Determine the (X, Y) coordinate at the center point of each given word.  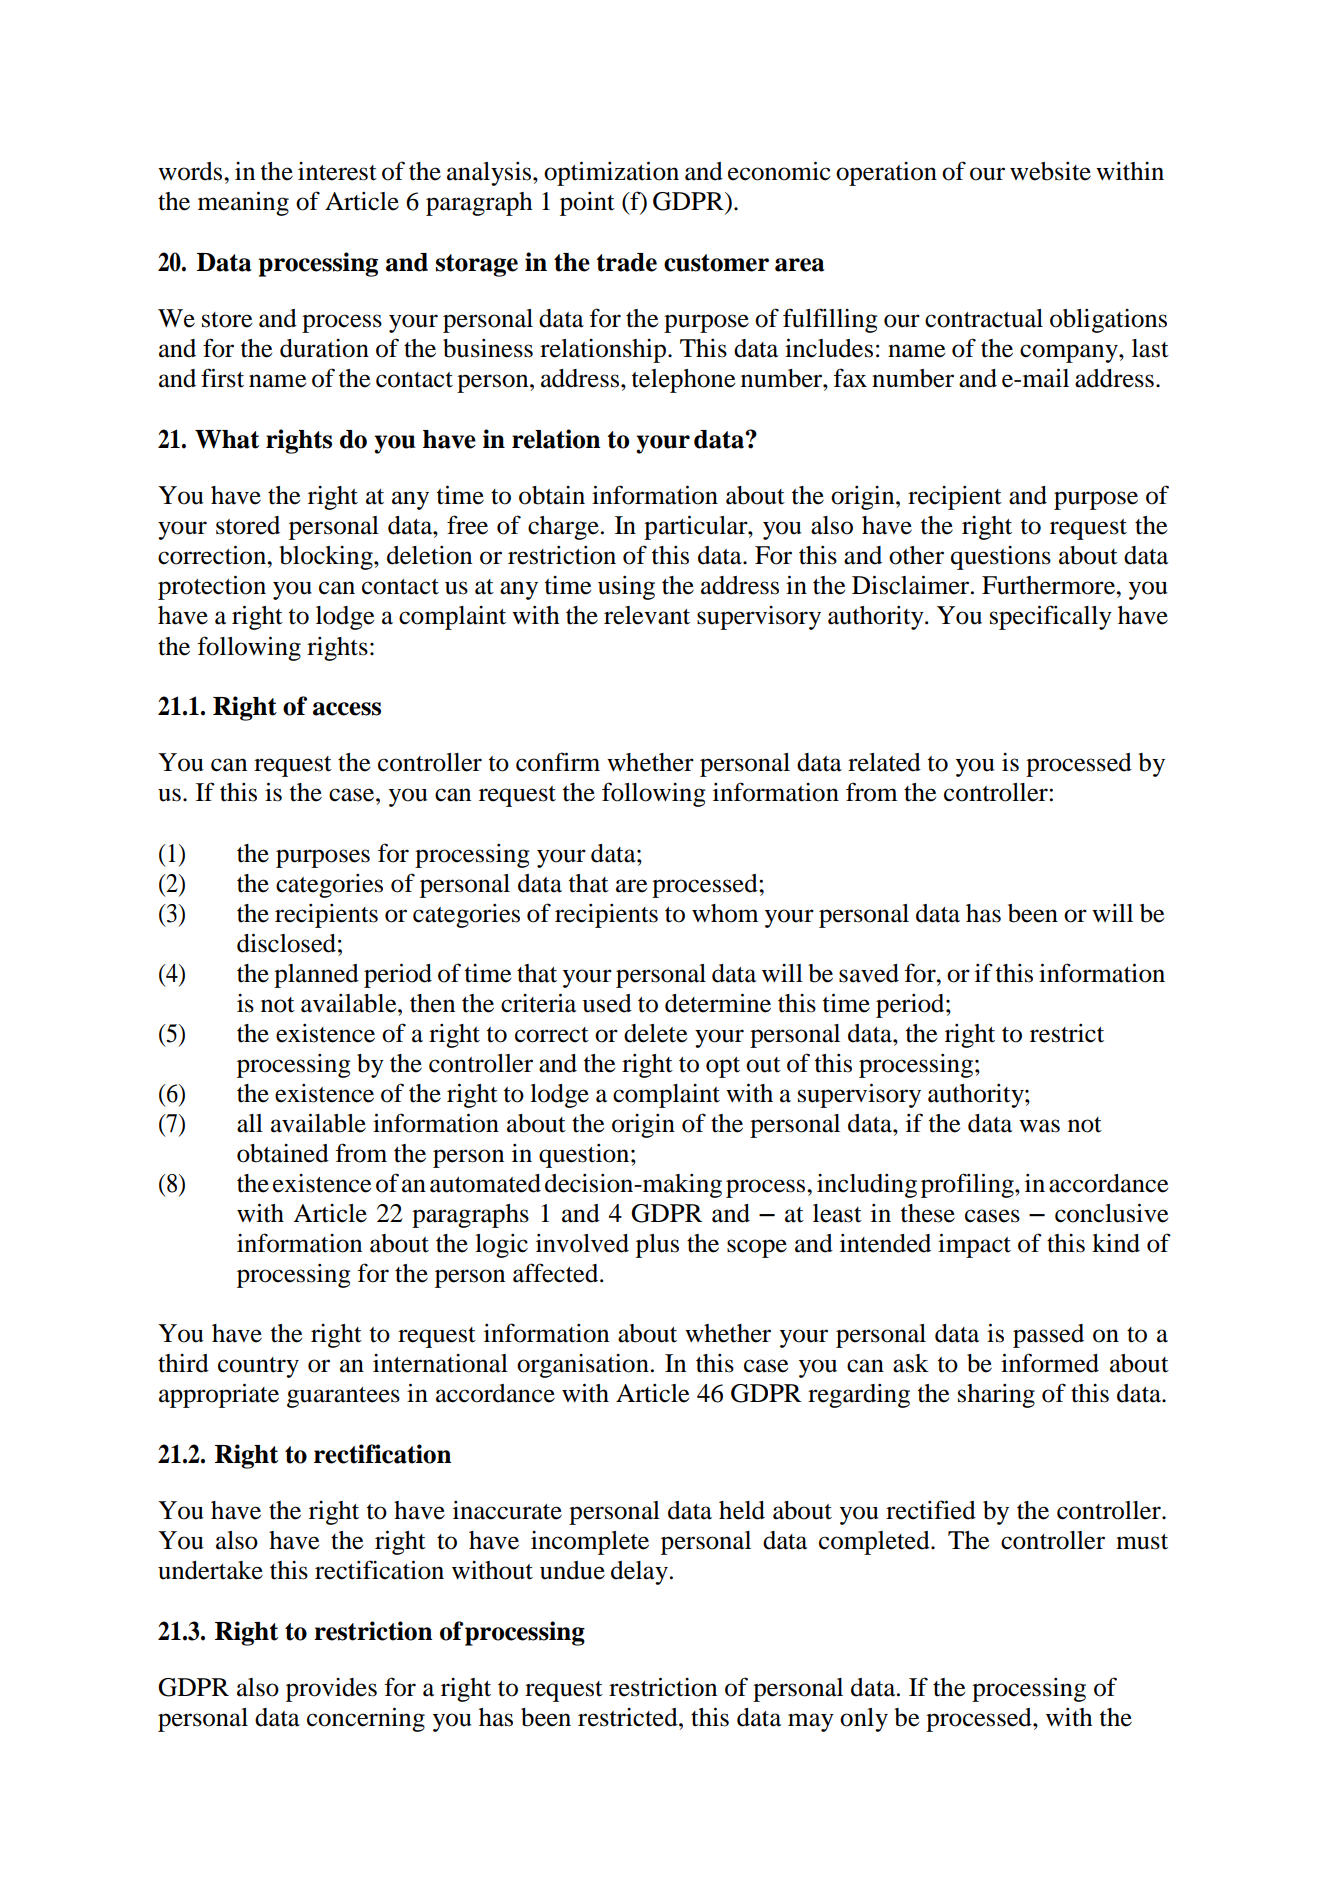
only (864, 1720)
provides (331, 1690)
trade (626, 262)
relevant (647, 615)
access (347, 709)
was (1039, 1126)
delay (641, 1573)
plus (657, 1246)
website (1050, 171)
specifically (1051, 617)
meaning (243, 203)
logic (501, 1246)
